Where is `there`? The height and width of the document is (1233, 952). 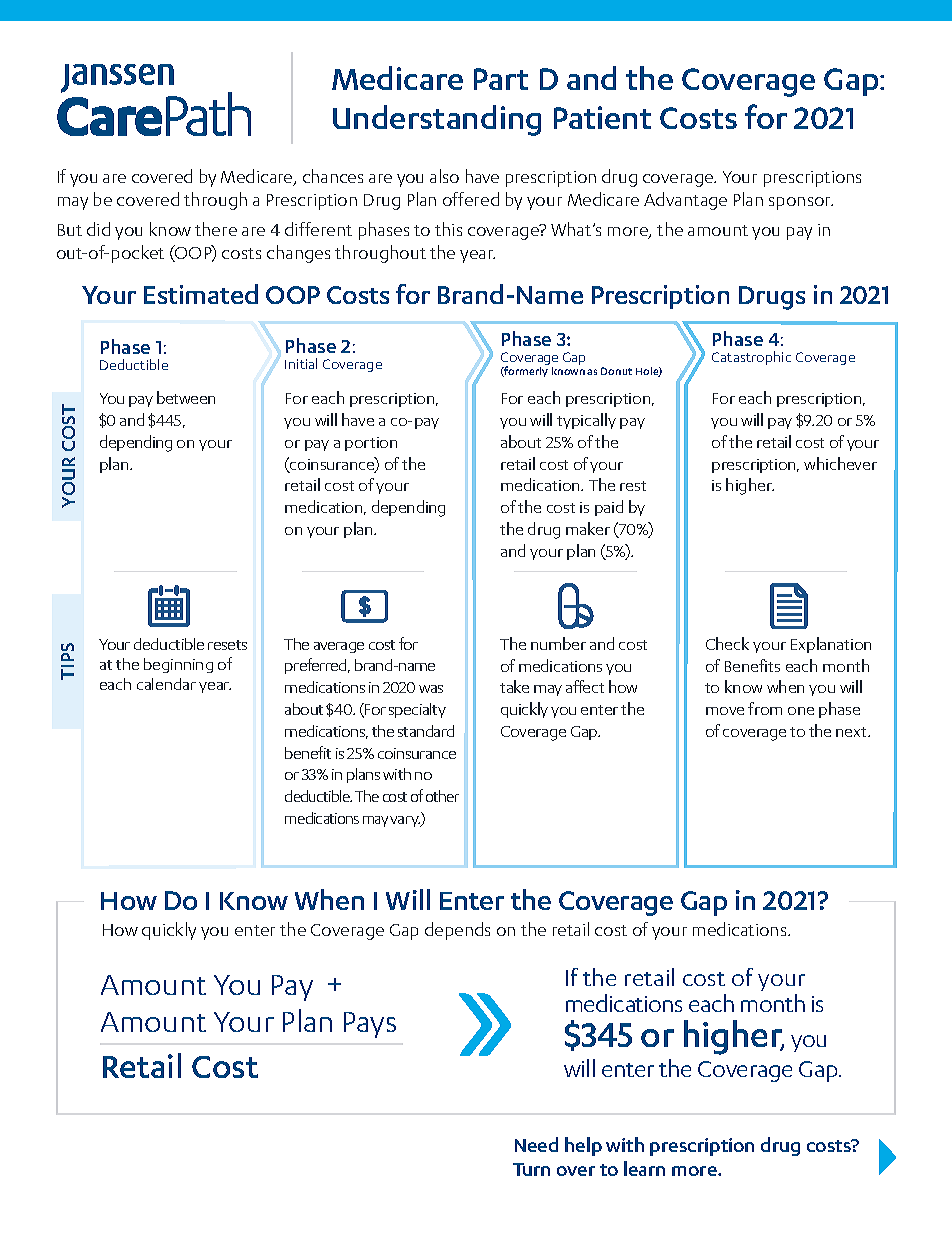
there is located at coordinates (216, 229).
